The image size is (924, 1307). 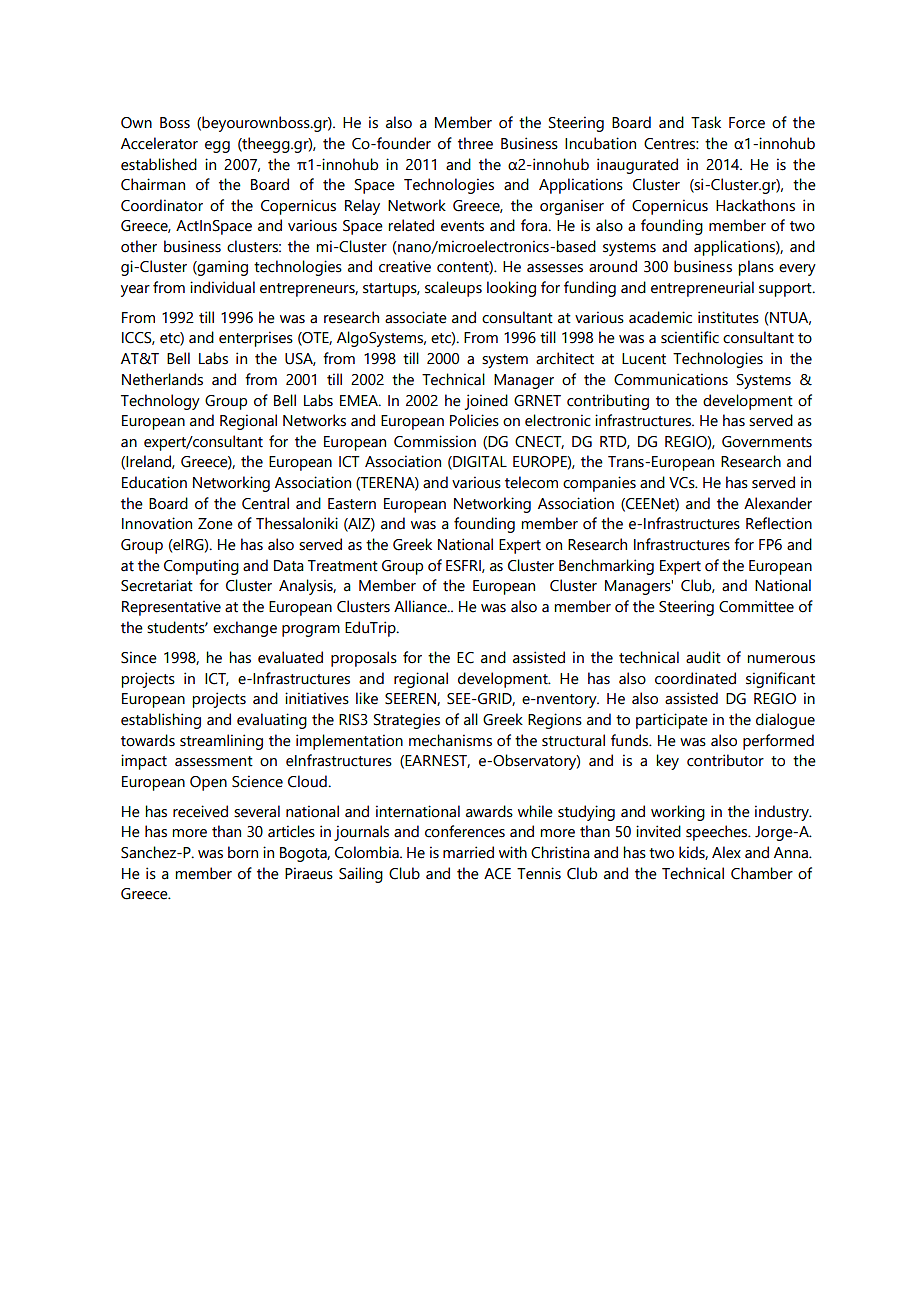 I want to click on exchange, so click(x=245, y=629).
